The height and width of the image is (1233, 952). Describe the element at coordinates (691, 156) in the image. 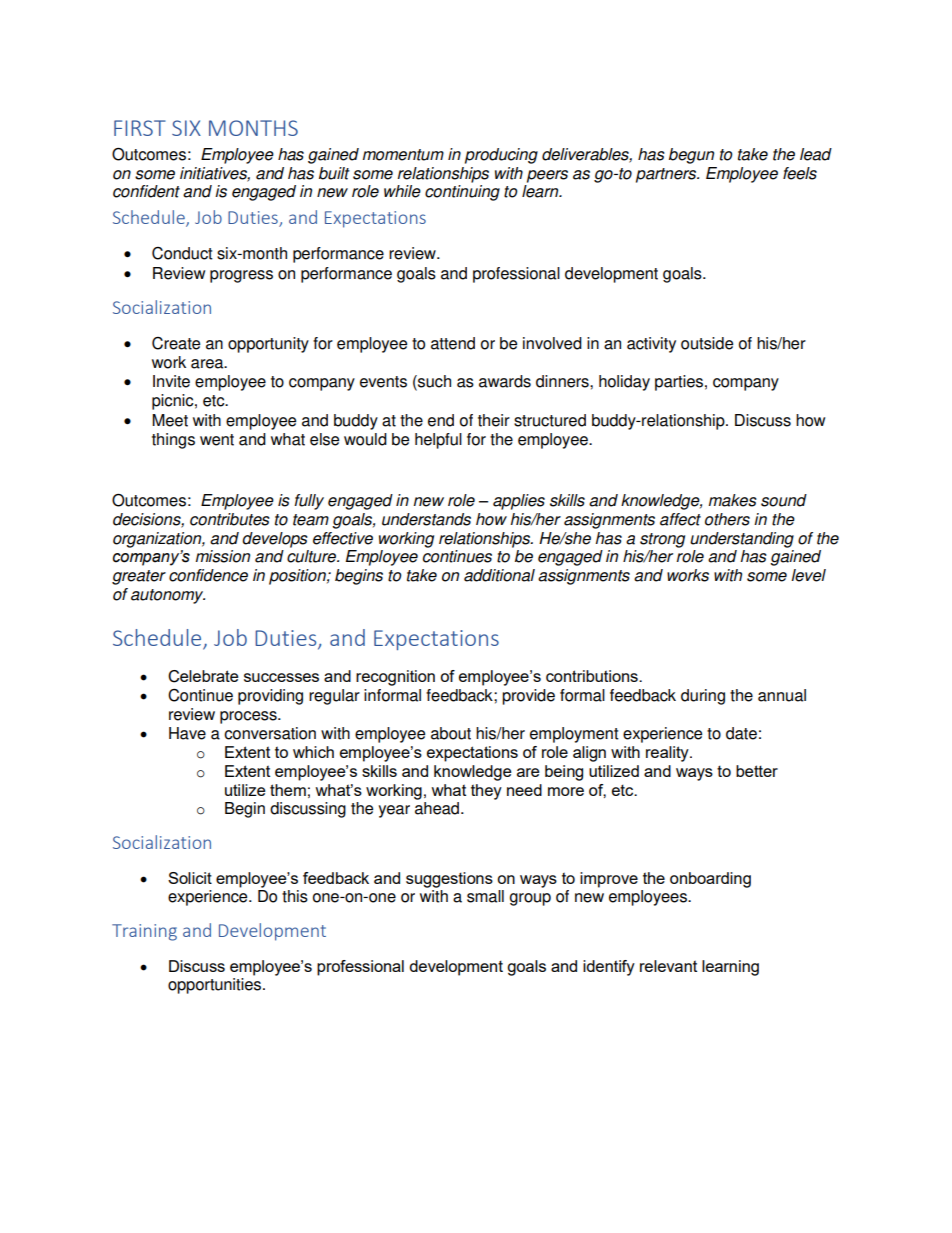

I see `begun` at that location.
